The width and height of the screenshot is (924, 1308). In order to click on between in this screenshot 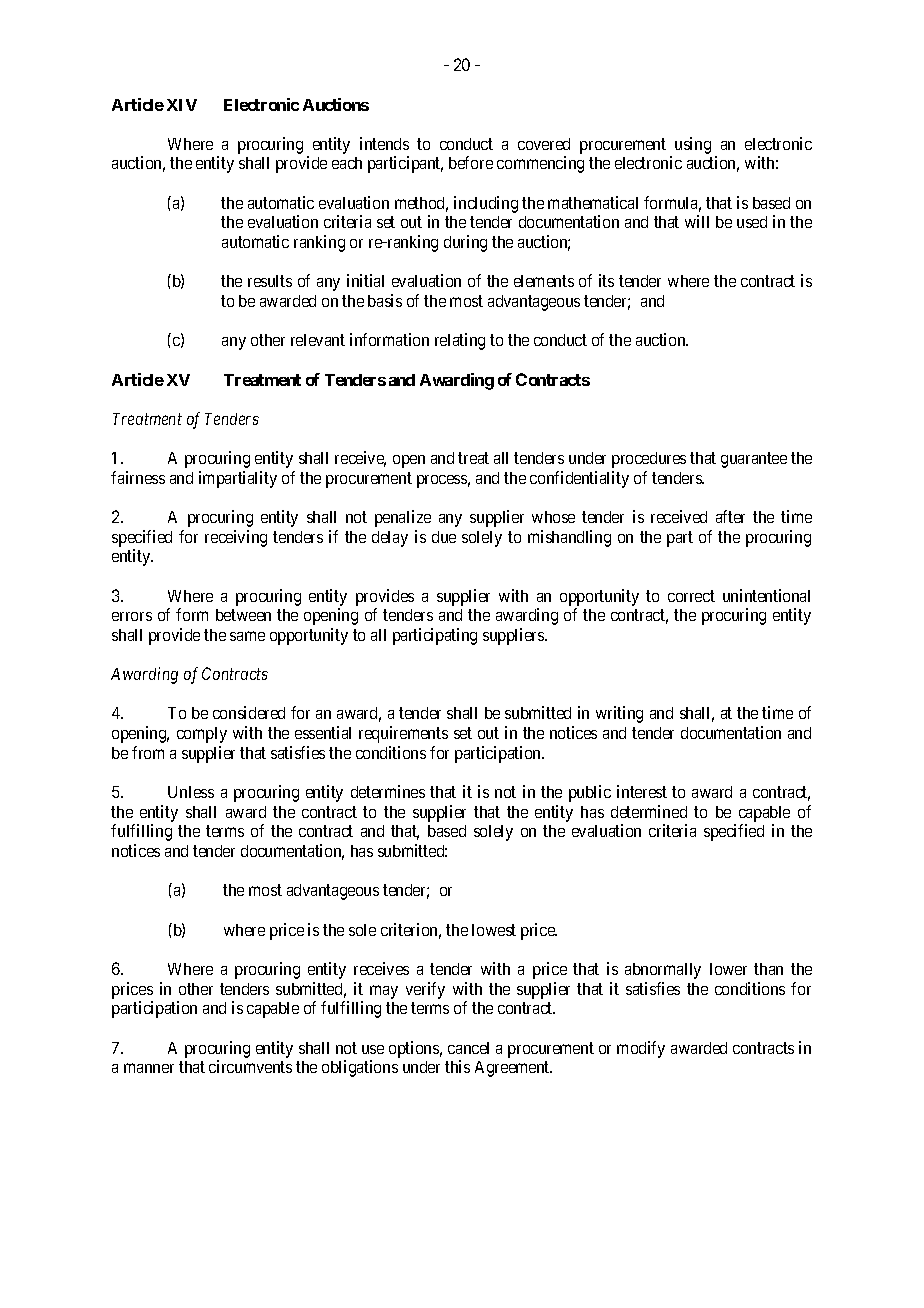, I will do `click(243, 615)`.
